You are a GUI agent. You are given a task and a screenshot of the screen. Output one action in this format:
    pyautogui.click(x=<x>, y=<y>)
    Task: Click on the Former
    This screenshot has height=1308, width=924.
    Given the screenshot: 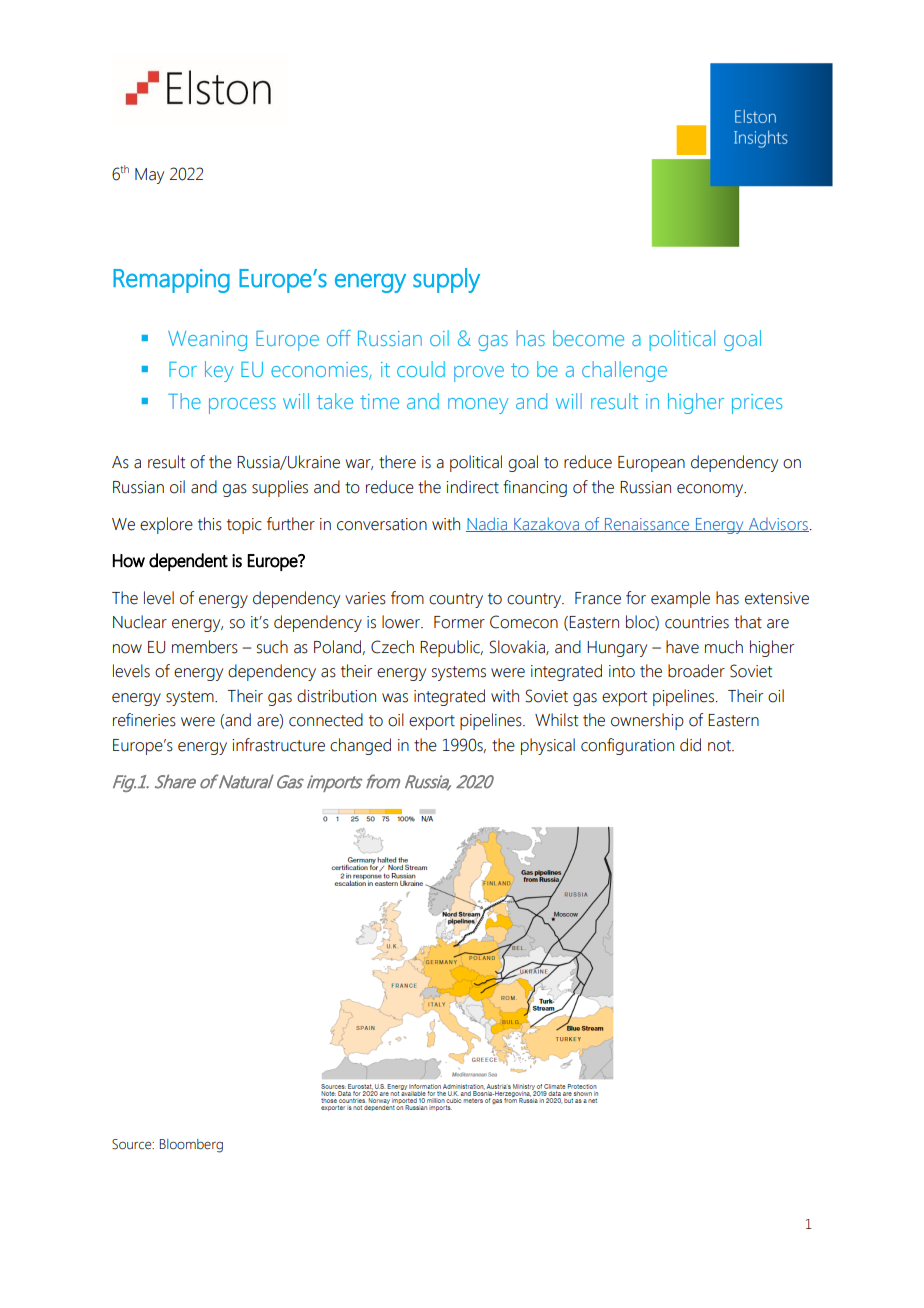 What is the action you would take?
    pyautogui.click(x=459, y=622)
